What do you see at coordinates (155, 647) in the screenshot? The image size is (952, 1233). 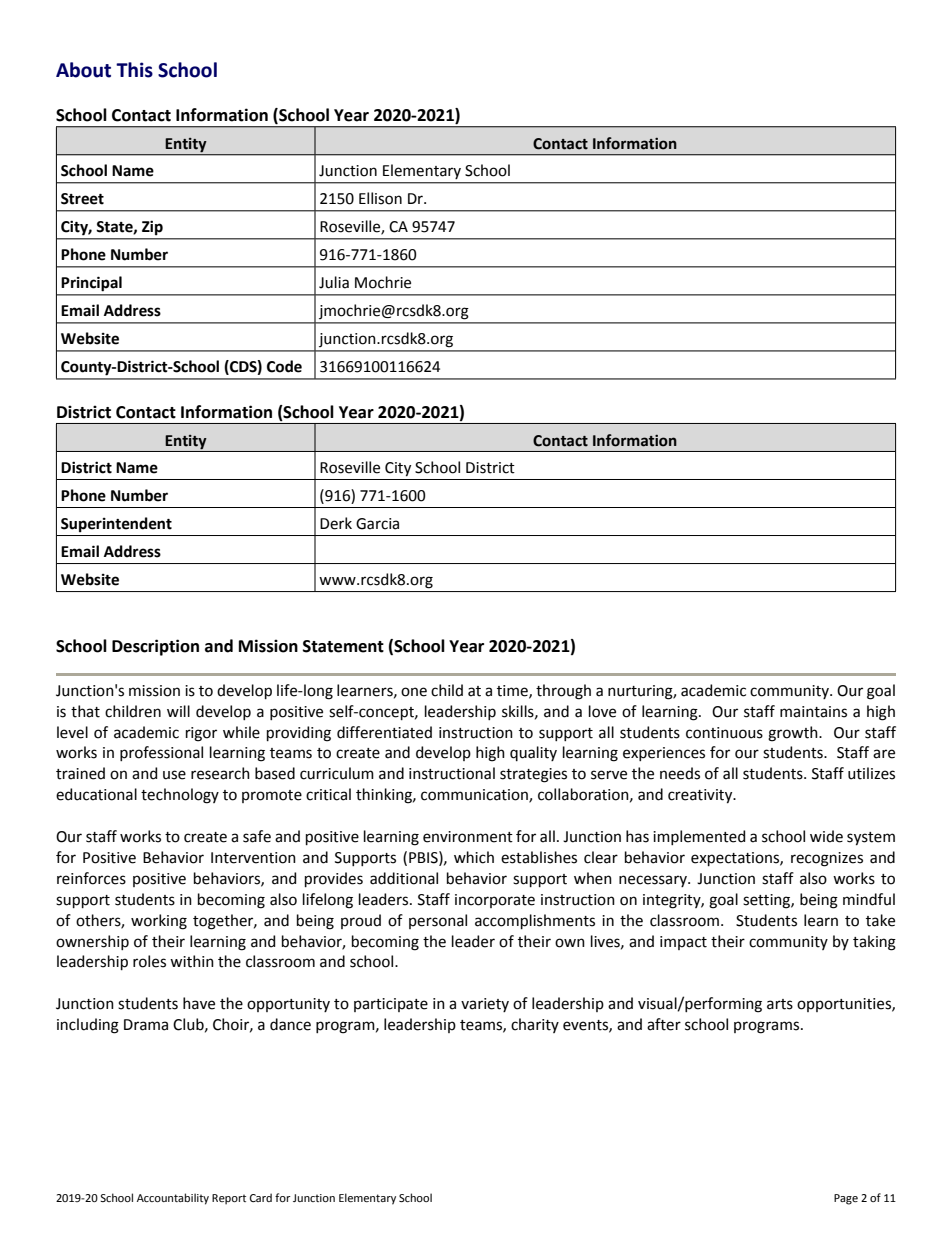 I see `Description` at bounding box center [155, 647].
